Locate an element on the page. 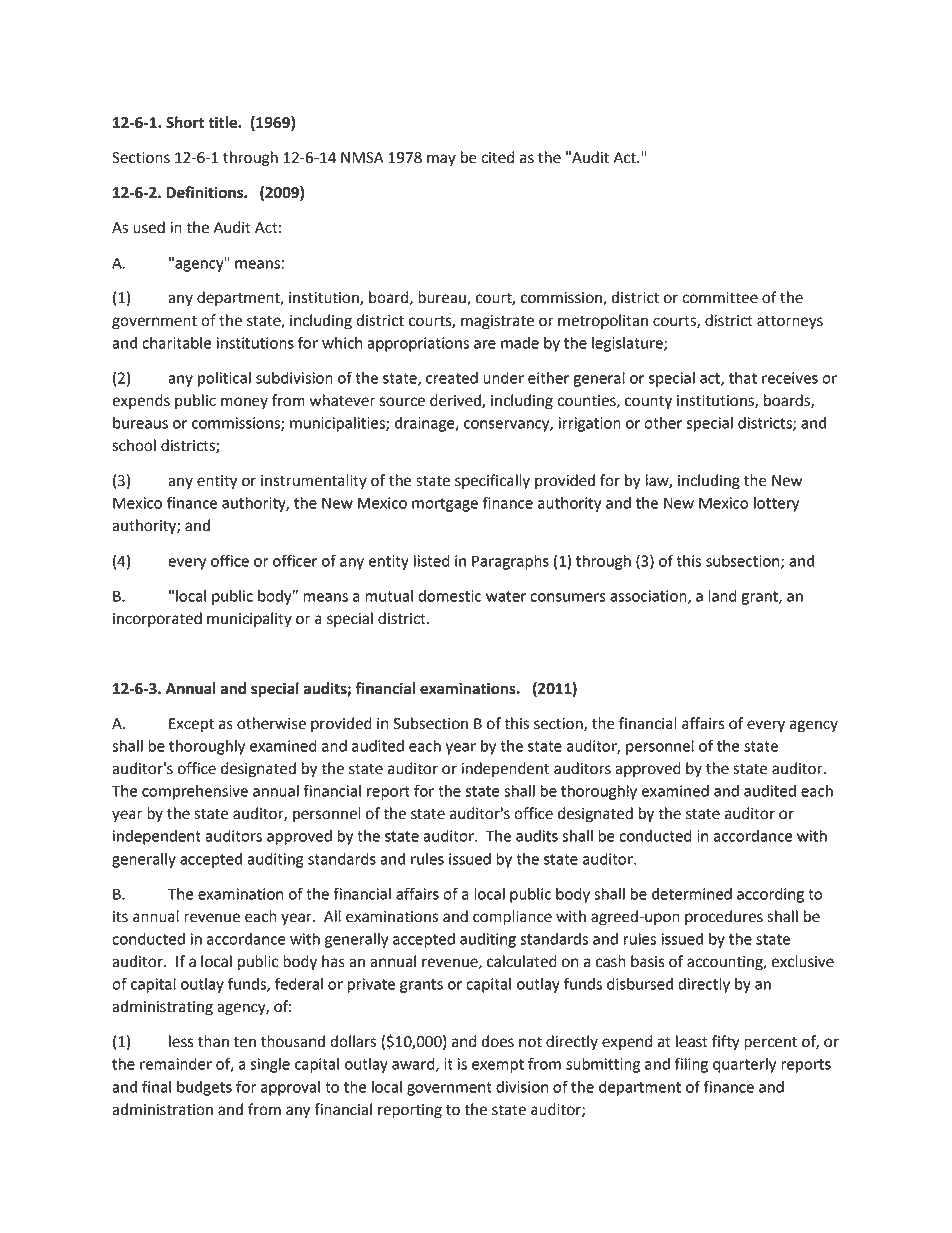 The image size is (952, 1233). committee is located at coordinates (720, 298).
